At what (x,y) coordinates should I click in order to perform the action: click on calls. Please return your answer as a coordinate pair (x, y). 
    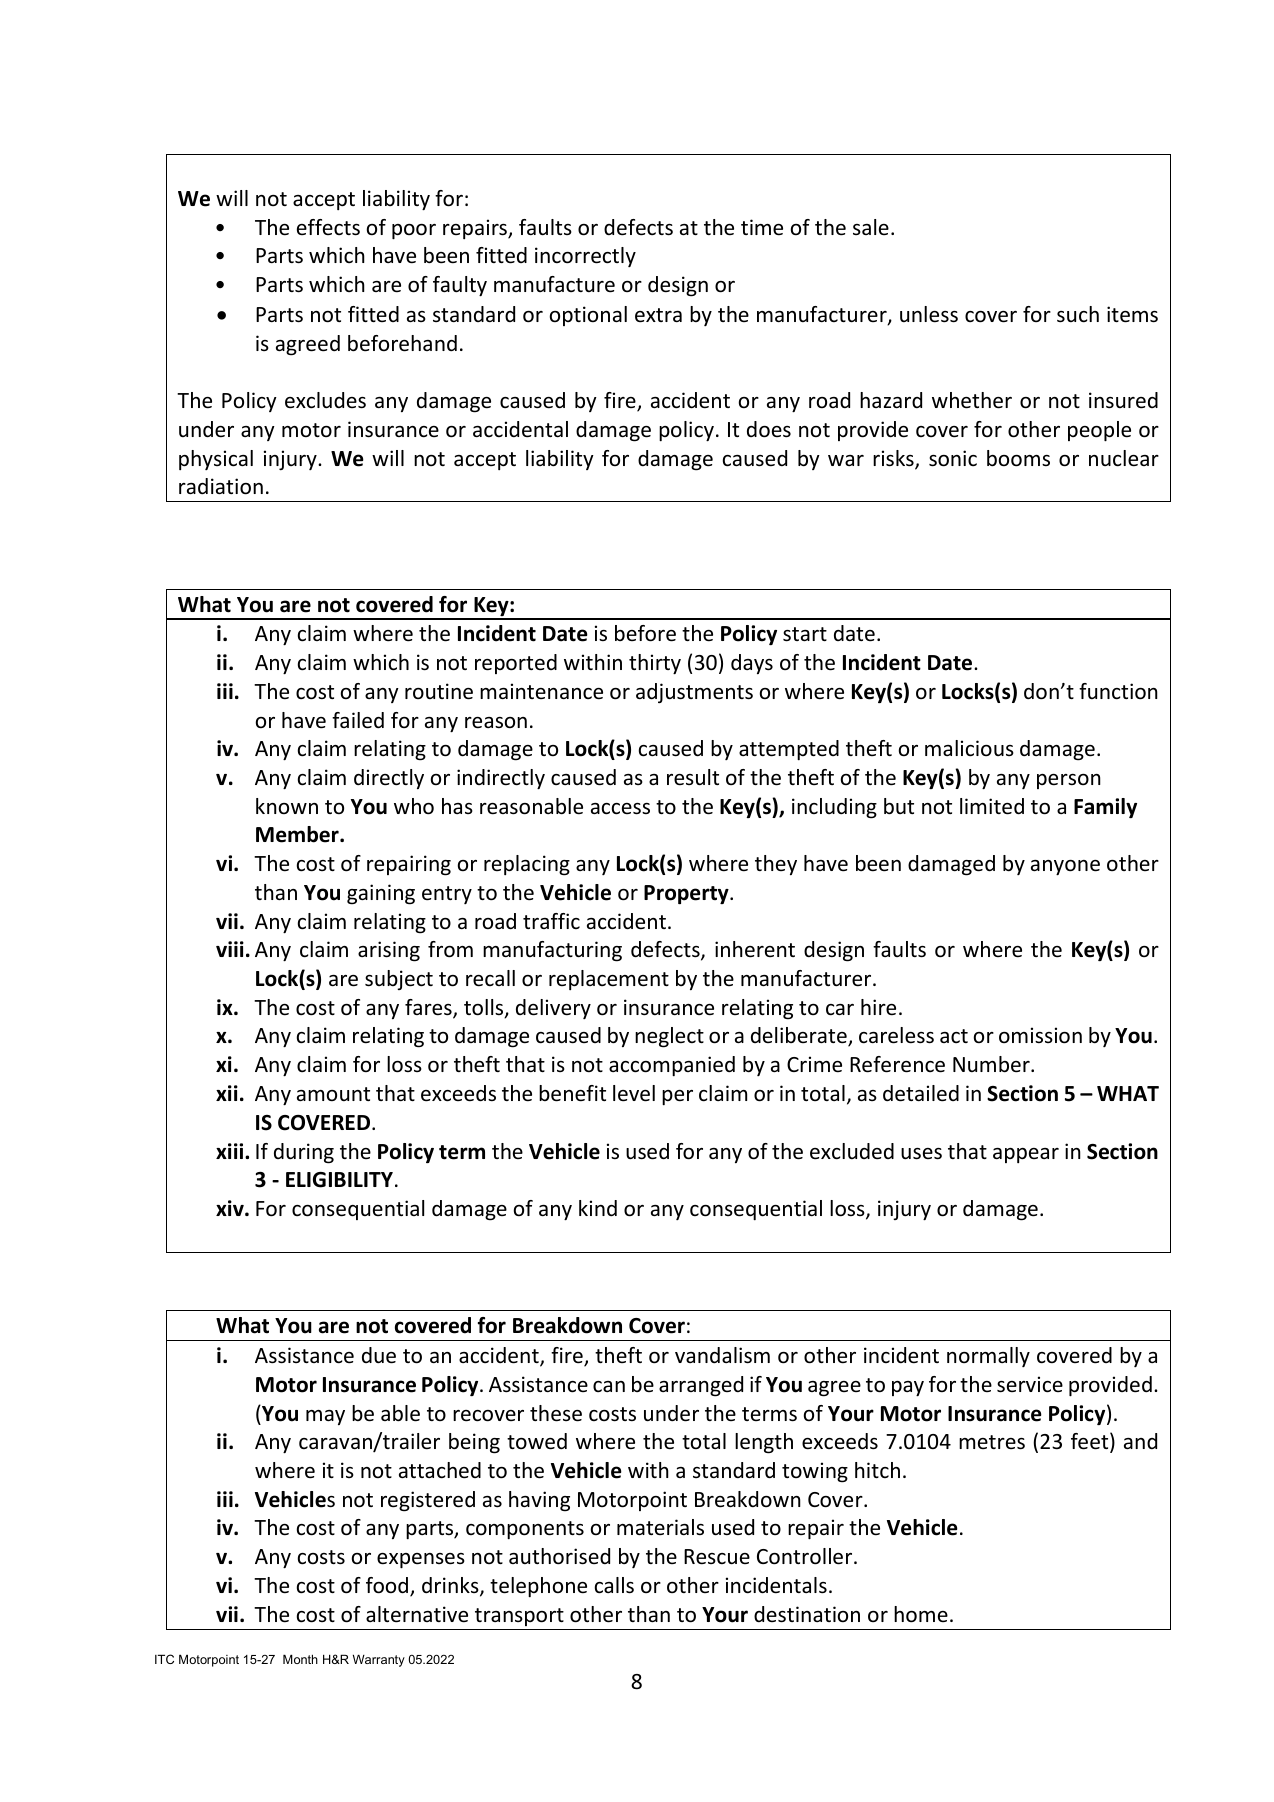
    Looking at the image, I should click on (614, 1585).
